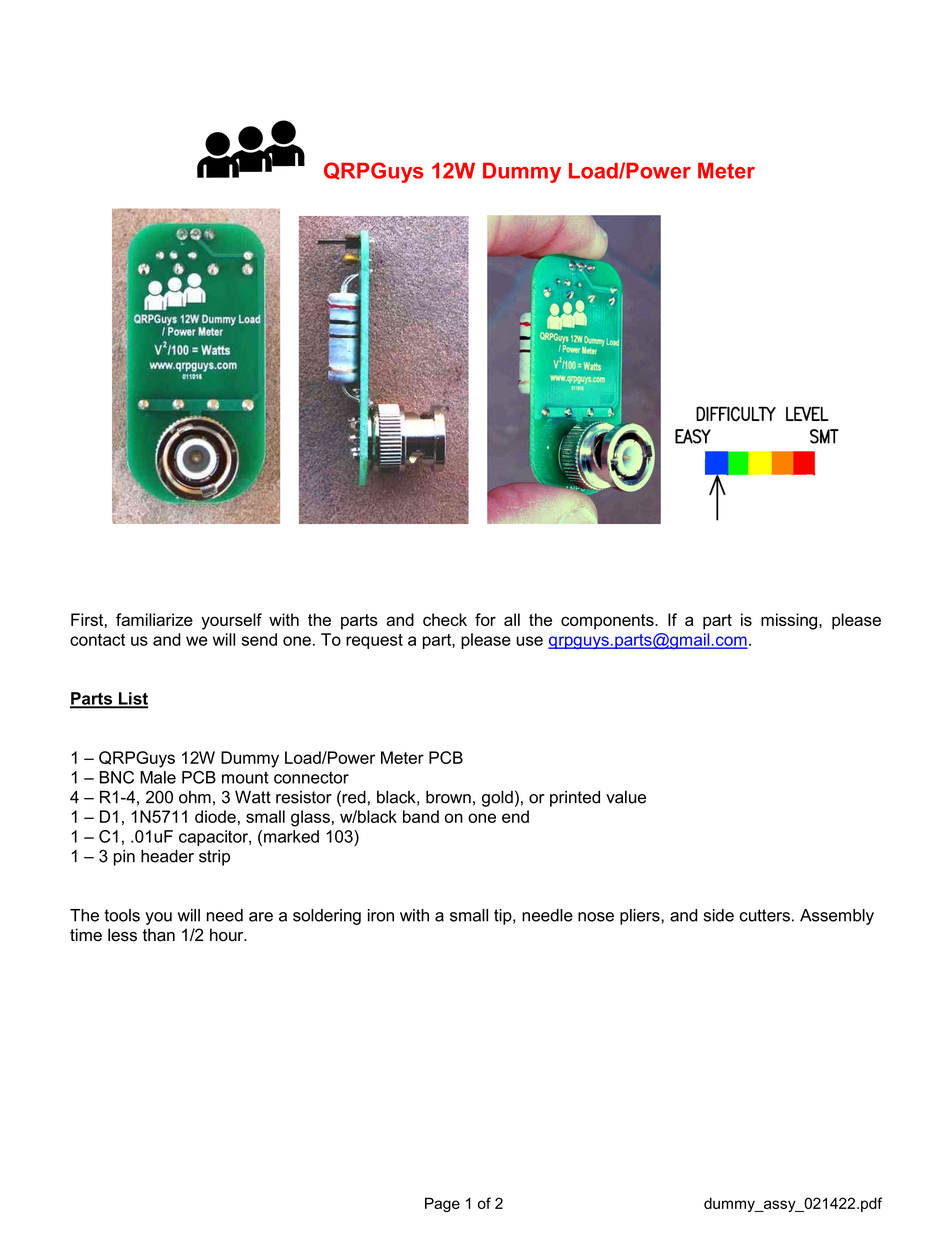 Image resolution: width=952 pixels, height=1233 pixels. Describe the element at coordinates (719, 915) in the screenshot. I see `side` at that location.
